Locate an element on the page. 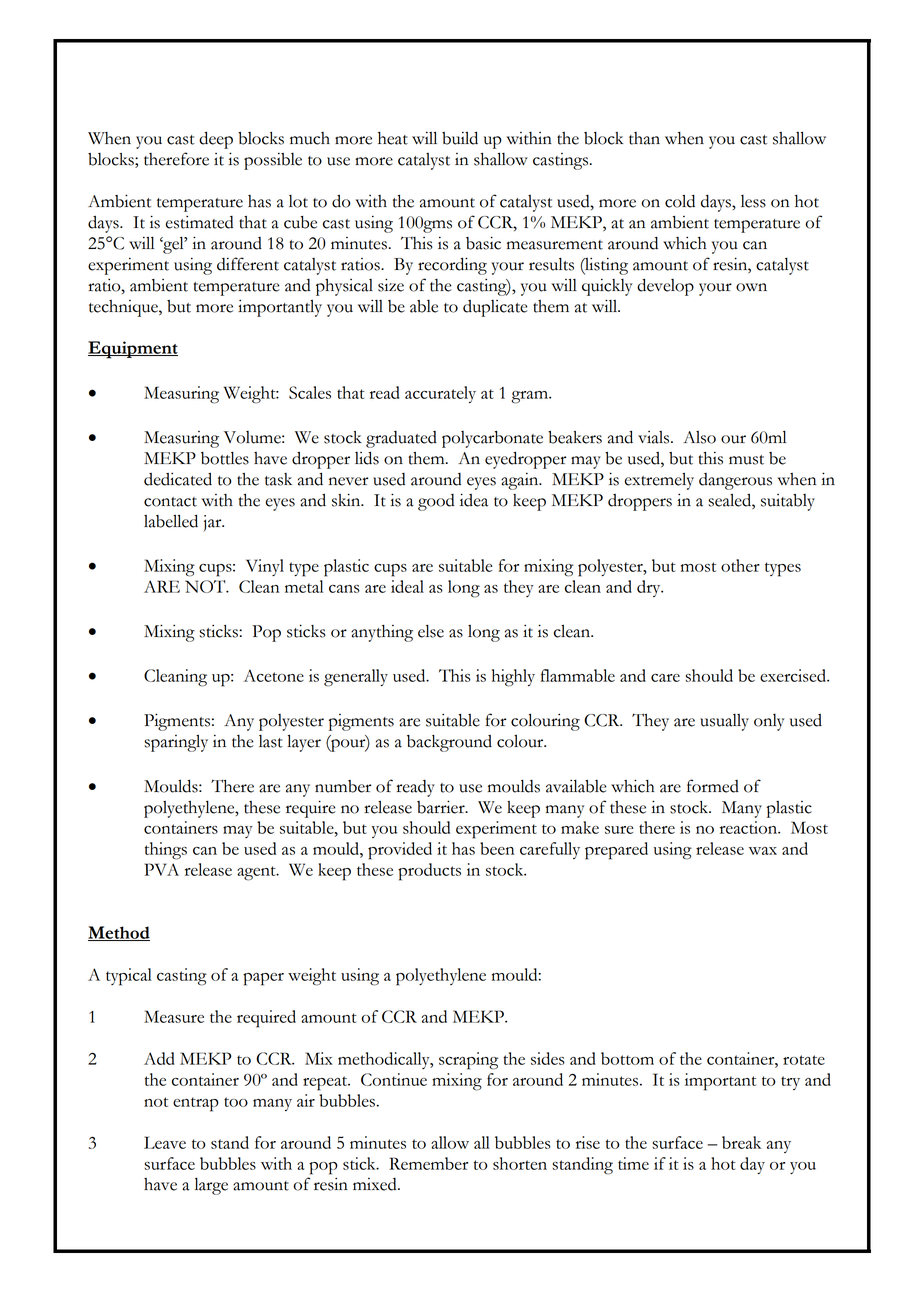 Image resolution: width=924 pixels, height=1308 pixels. break is located at coordinates (741, 1142).
